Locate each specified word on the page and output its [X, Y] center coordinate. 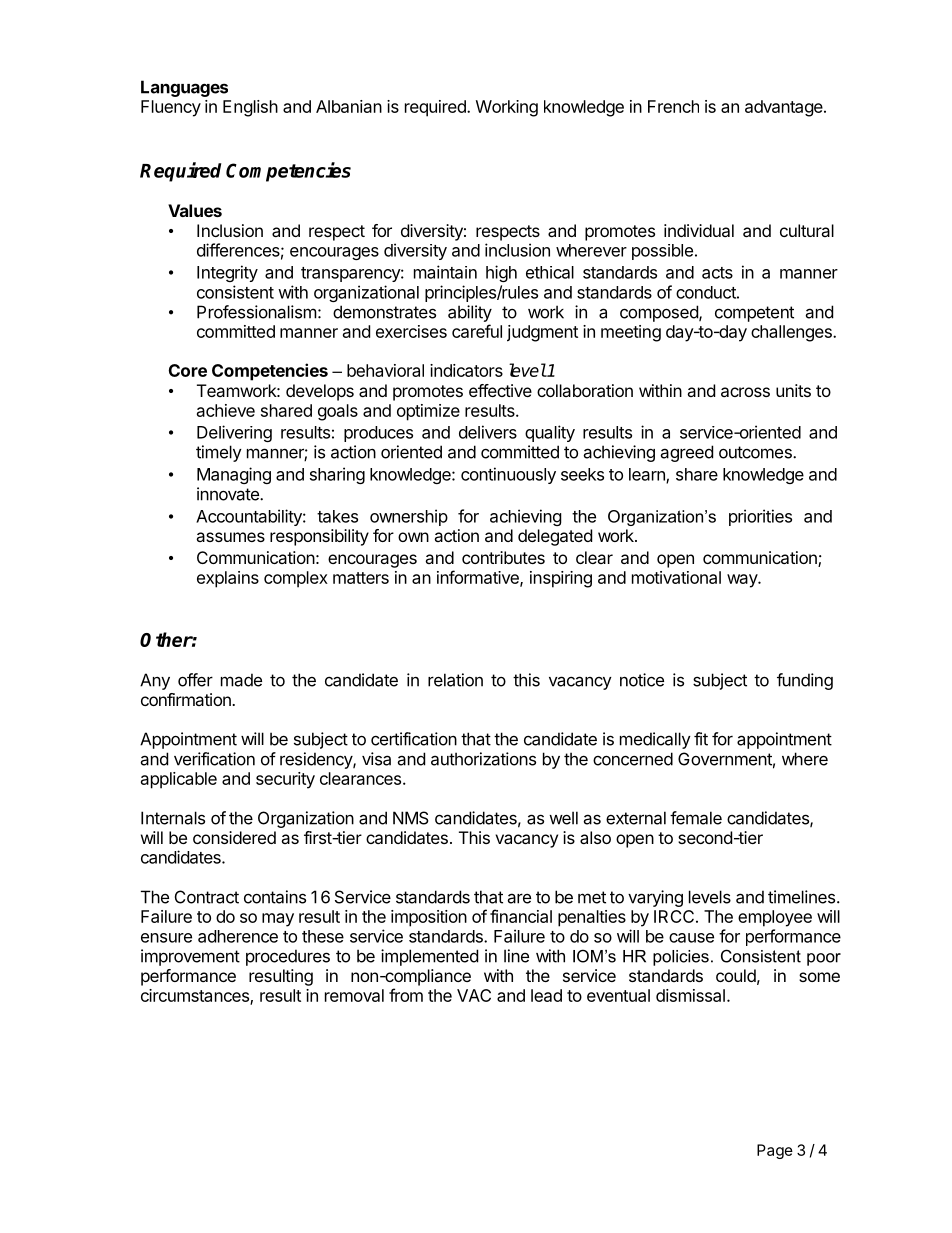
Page [775, 1151]
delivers [488, 432]
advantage [785, 108]
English [250, 108]
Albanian [349, 106]
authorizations [483, 759]
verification [214, 759]
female [696, 818]
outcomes [756, 452]
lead [546, 995]
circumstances [196, 996]
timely [219, 453]
